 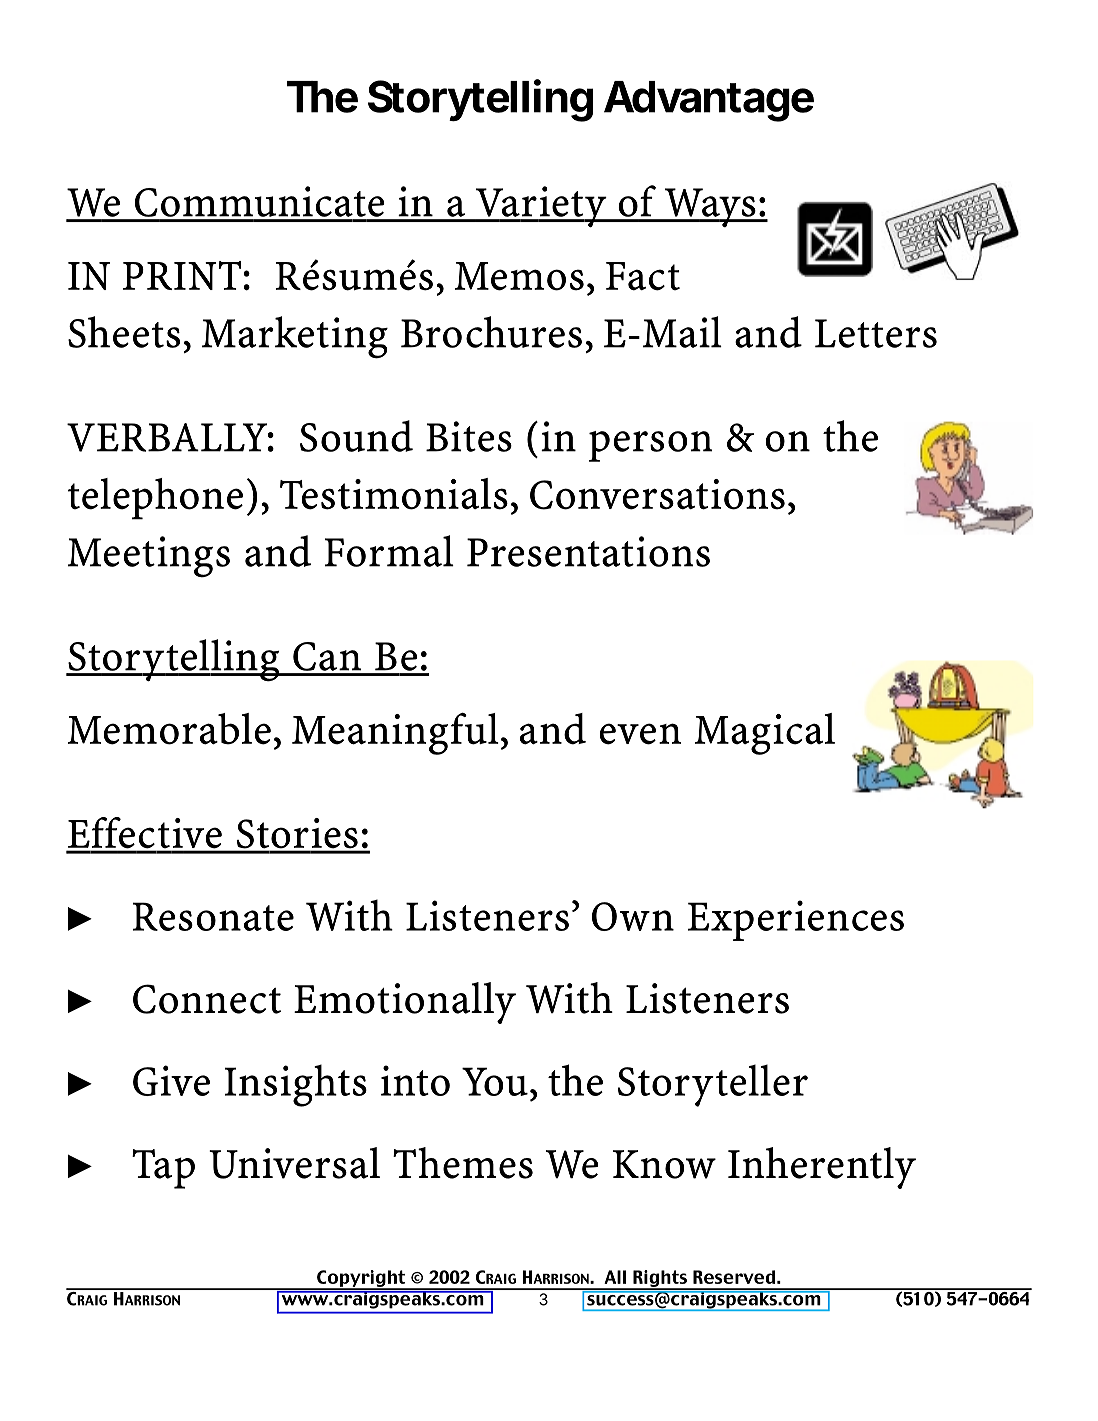 What do you see at coordinates (822, 1168) in the screenshot?
I see `Inherently` at bounding box center [822, 1168].
